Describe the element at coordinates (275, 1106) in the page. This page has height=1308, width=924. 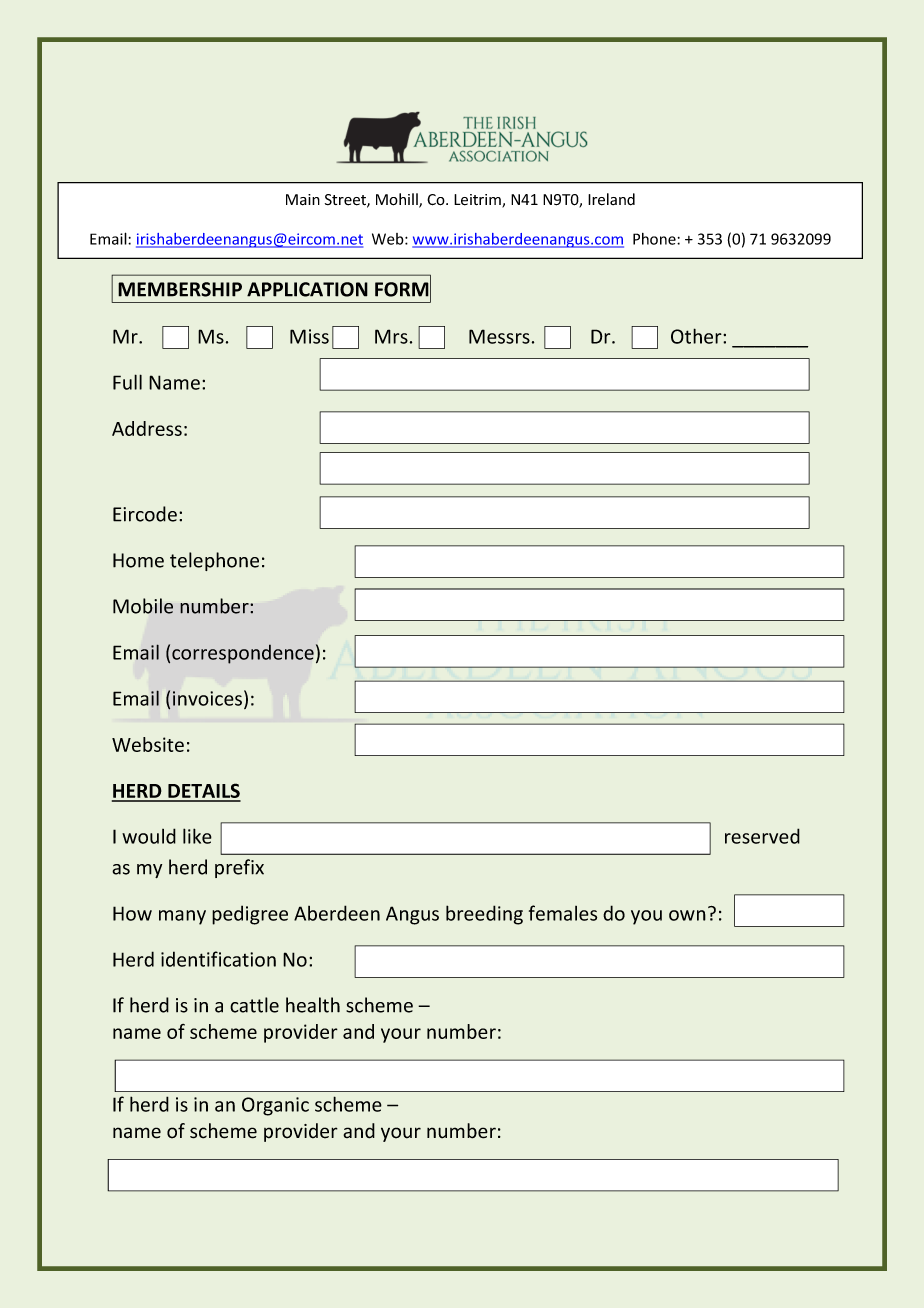
I see `Organic` at that location.
